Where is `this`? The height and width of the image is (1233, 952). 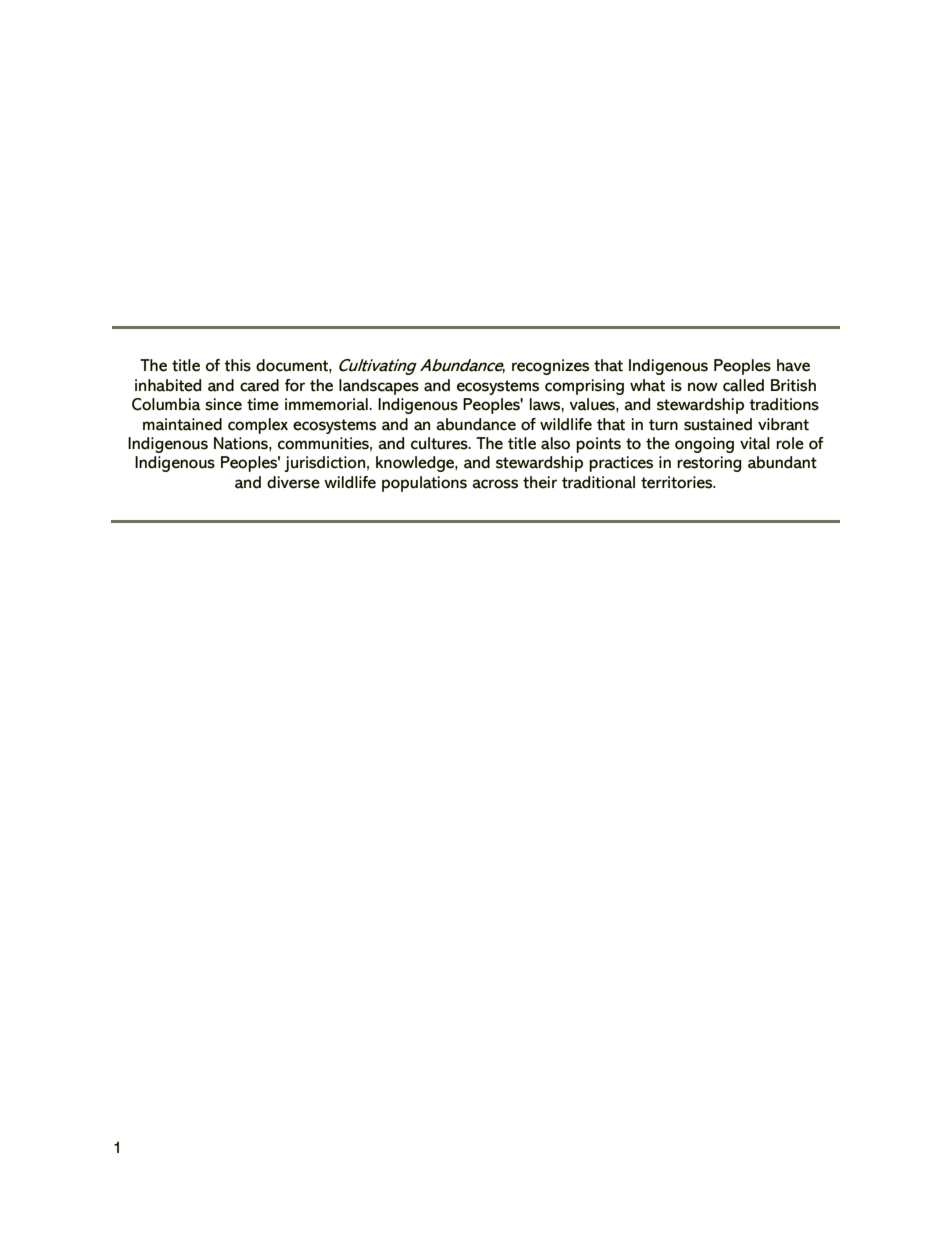 this is located at coordinates (237, 365).
